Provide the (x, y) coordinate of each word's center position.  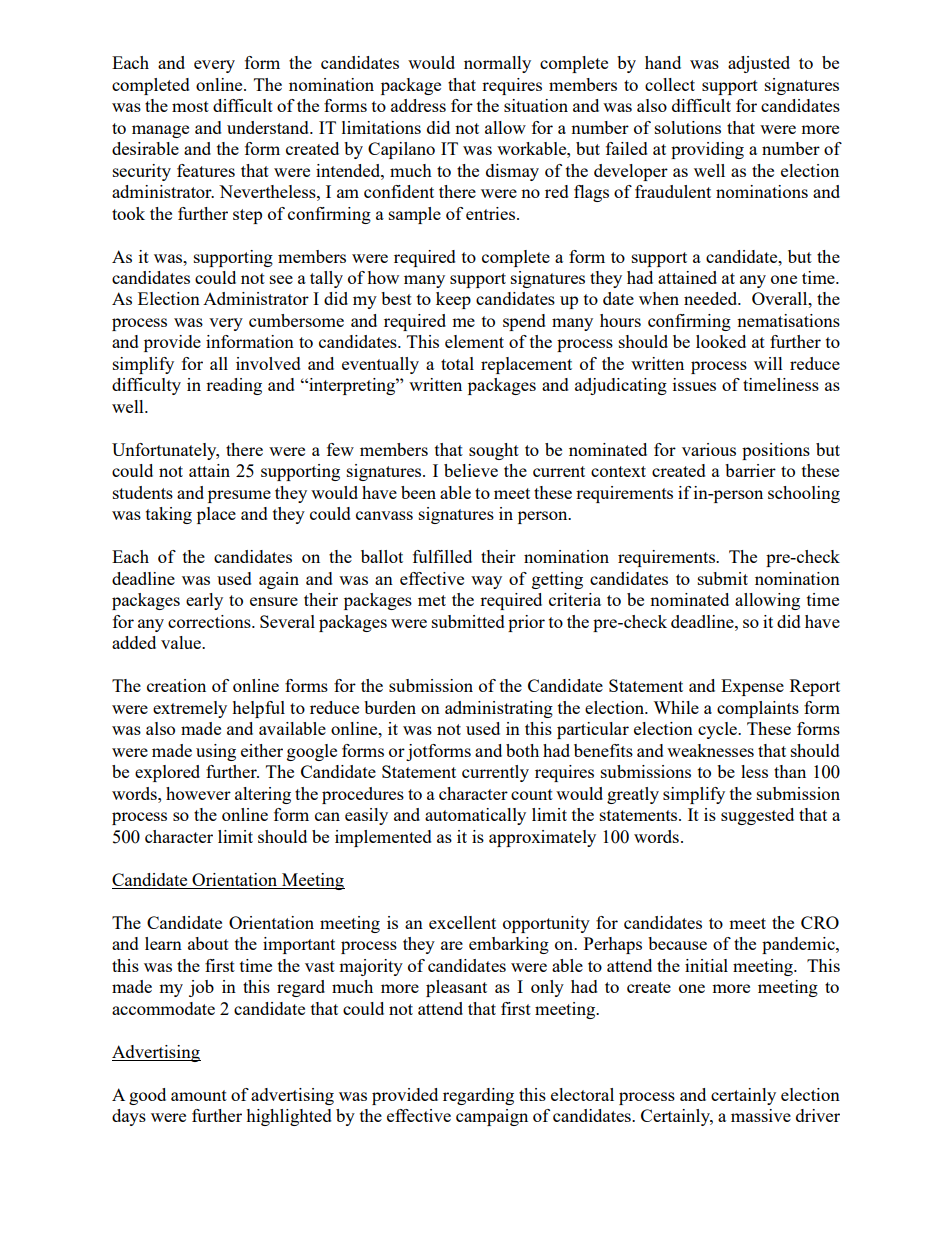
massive (761, 1115)
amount (199, 1095)
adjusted (759, 64)
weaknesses (710, 750)
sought (494, 451)
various (709, 449)
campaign (492, 1117)
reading (234, 386)
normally (497, 64)
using (216, 752)
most (190, 106)
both (522, 750)
